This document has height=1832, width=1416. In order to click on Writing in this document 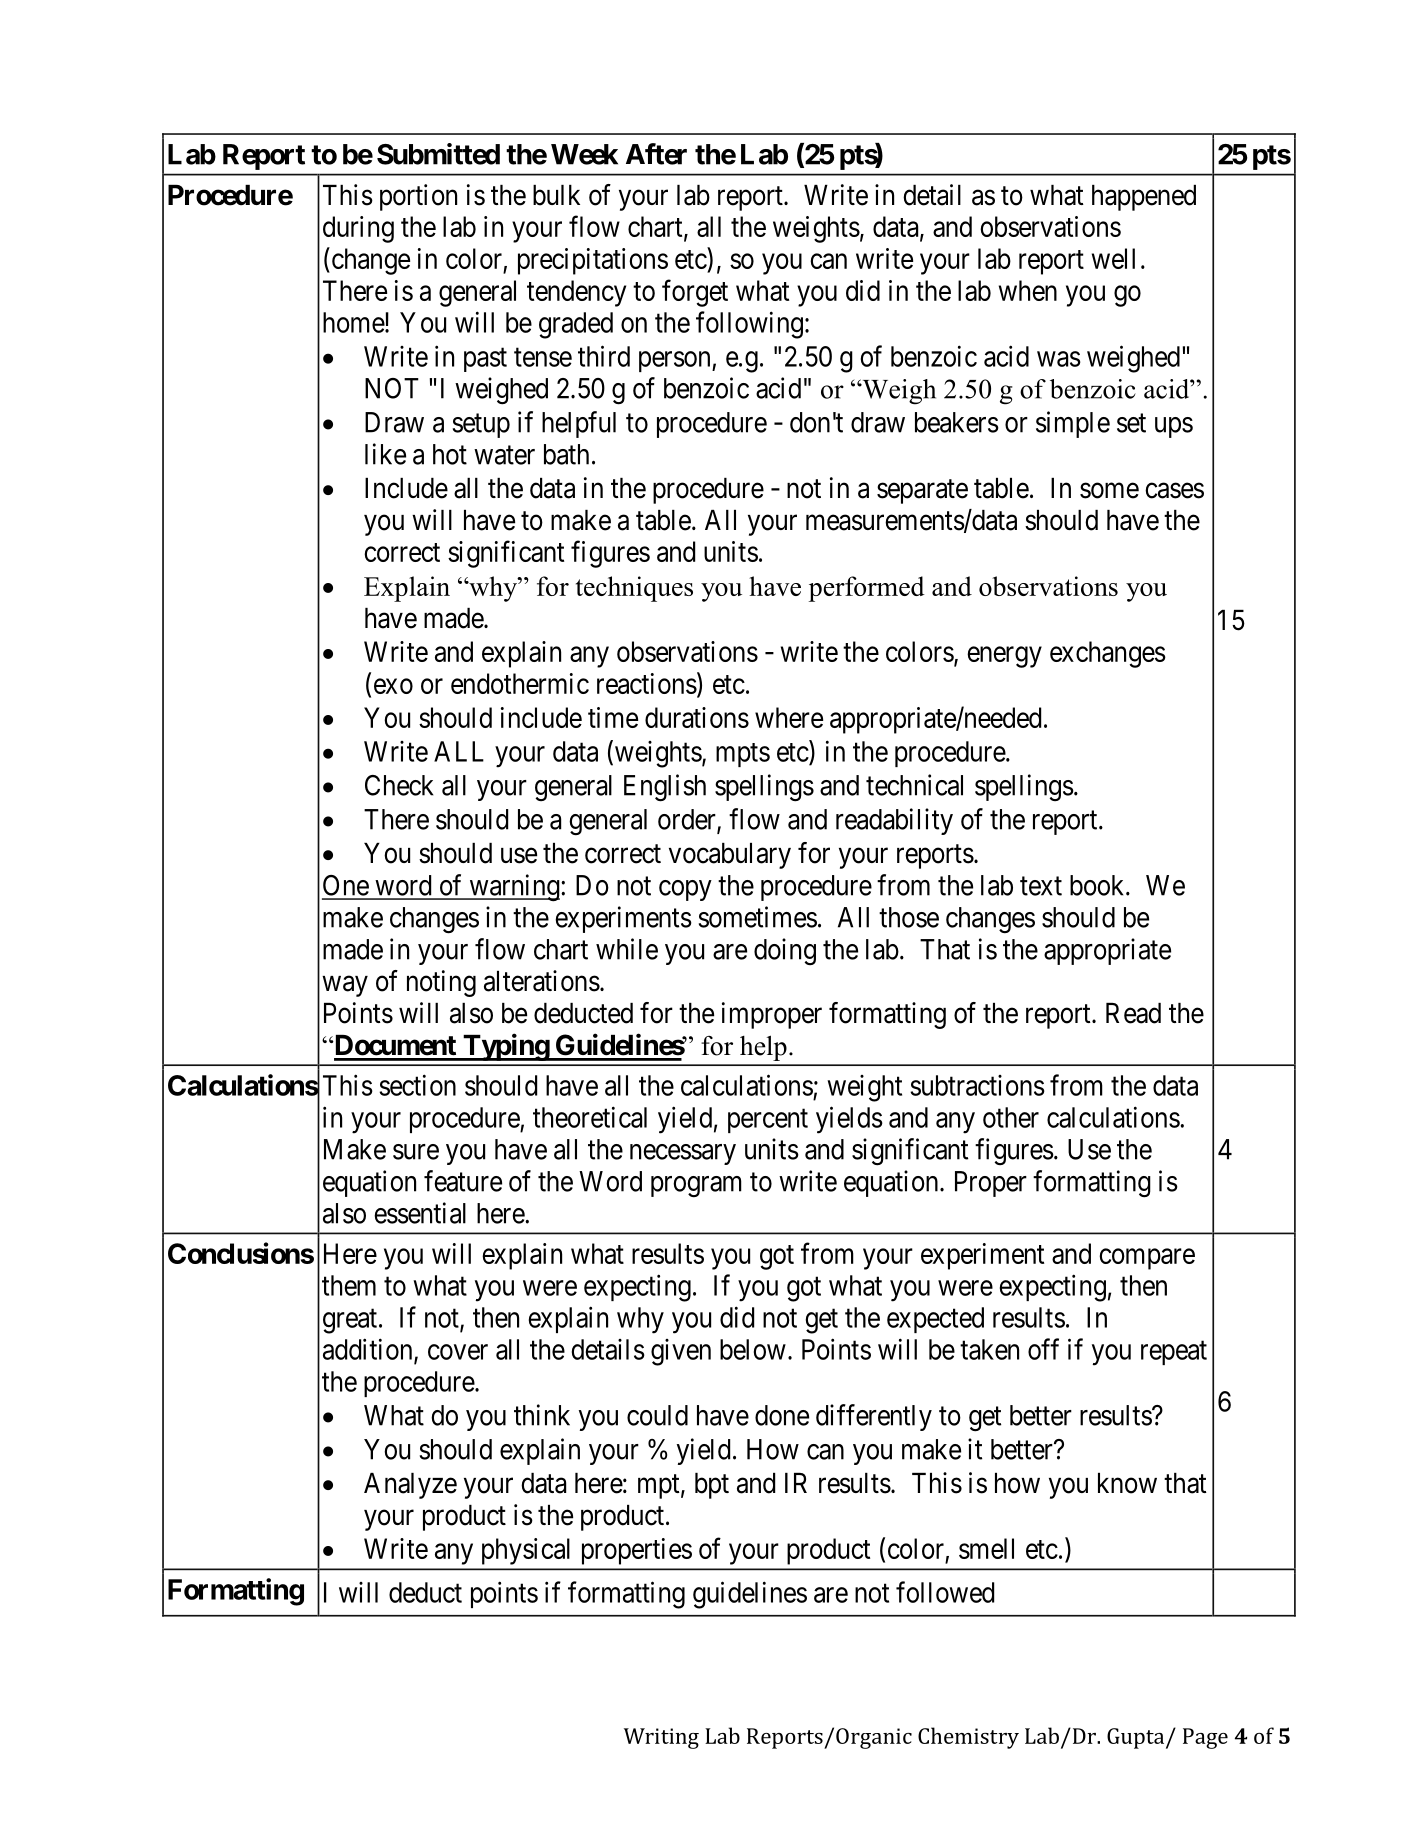, I will do `click(661, 1738)`.
